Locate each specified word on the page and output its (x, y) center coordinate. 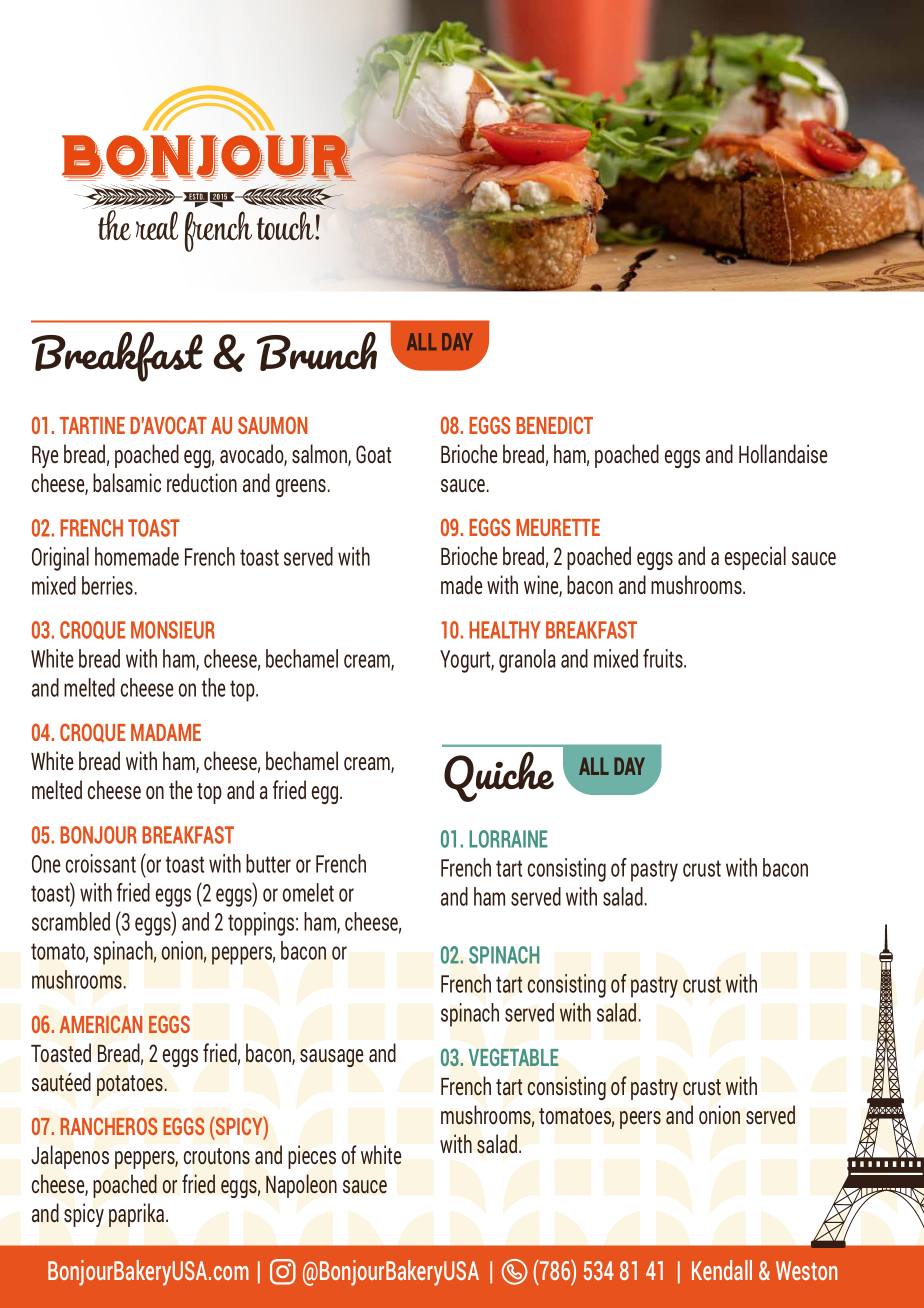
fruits (664, 658)
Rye (45, 457)
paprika (138, 1215)
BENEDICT (554, 425)
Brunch (317, 351)
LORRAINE (508, 839)
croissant (101, 863)
